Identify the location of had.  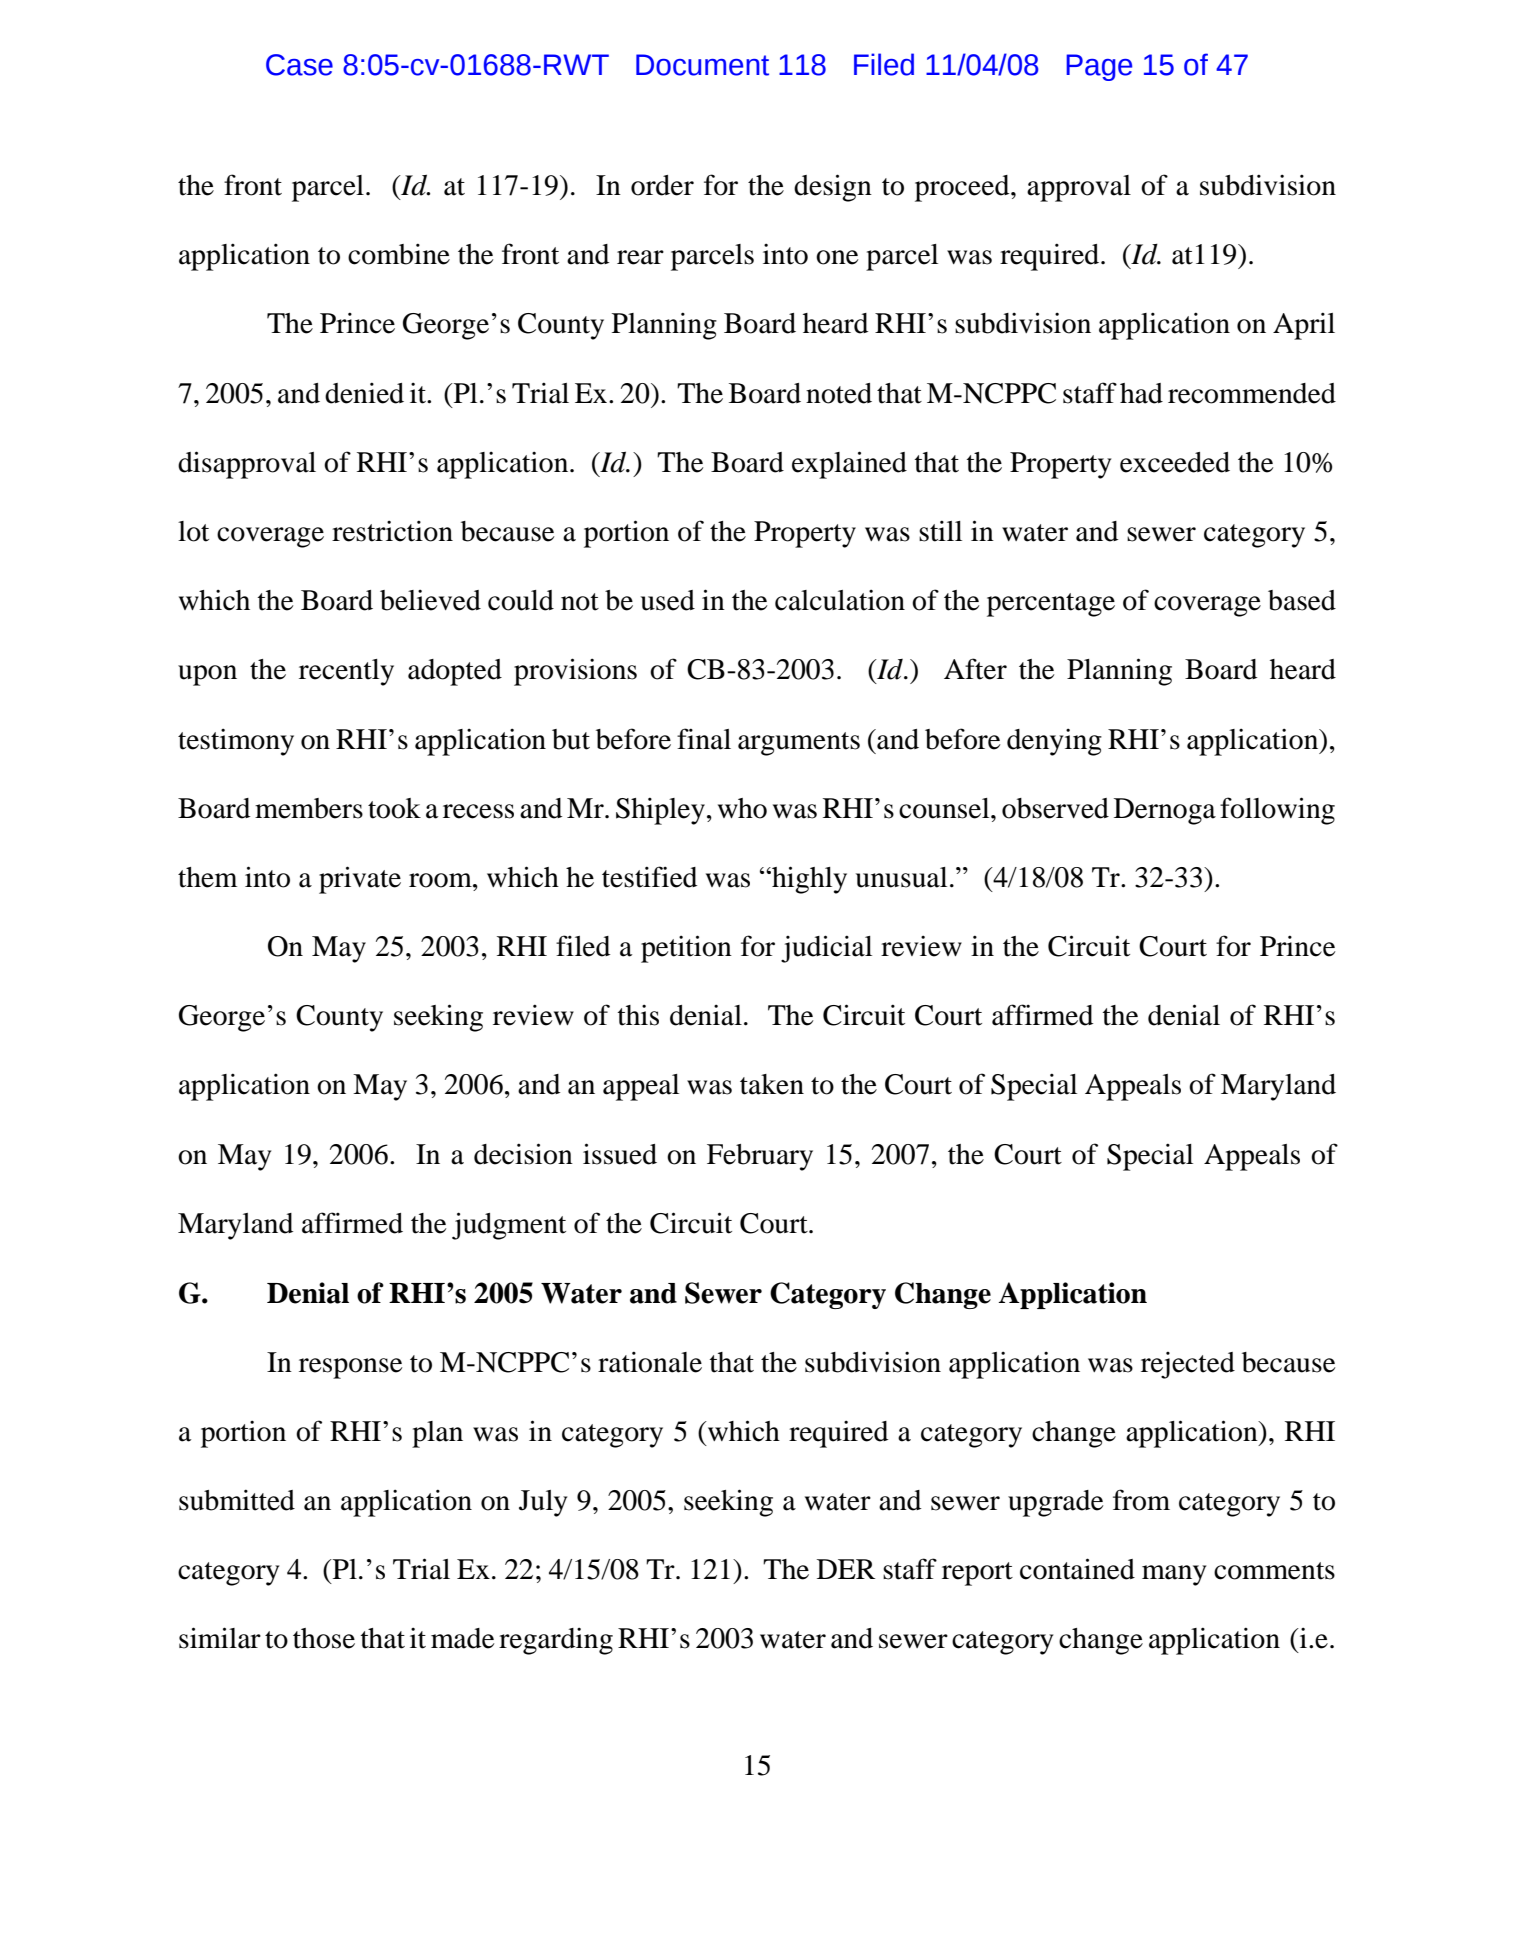
(1141, 393).
